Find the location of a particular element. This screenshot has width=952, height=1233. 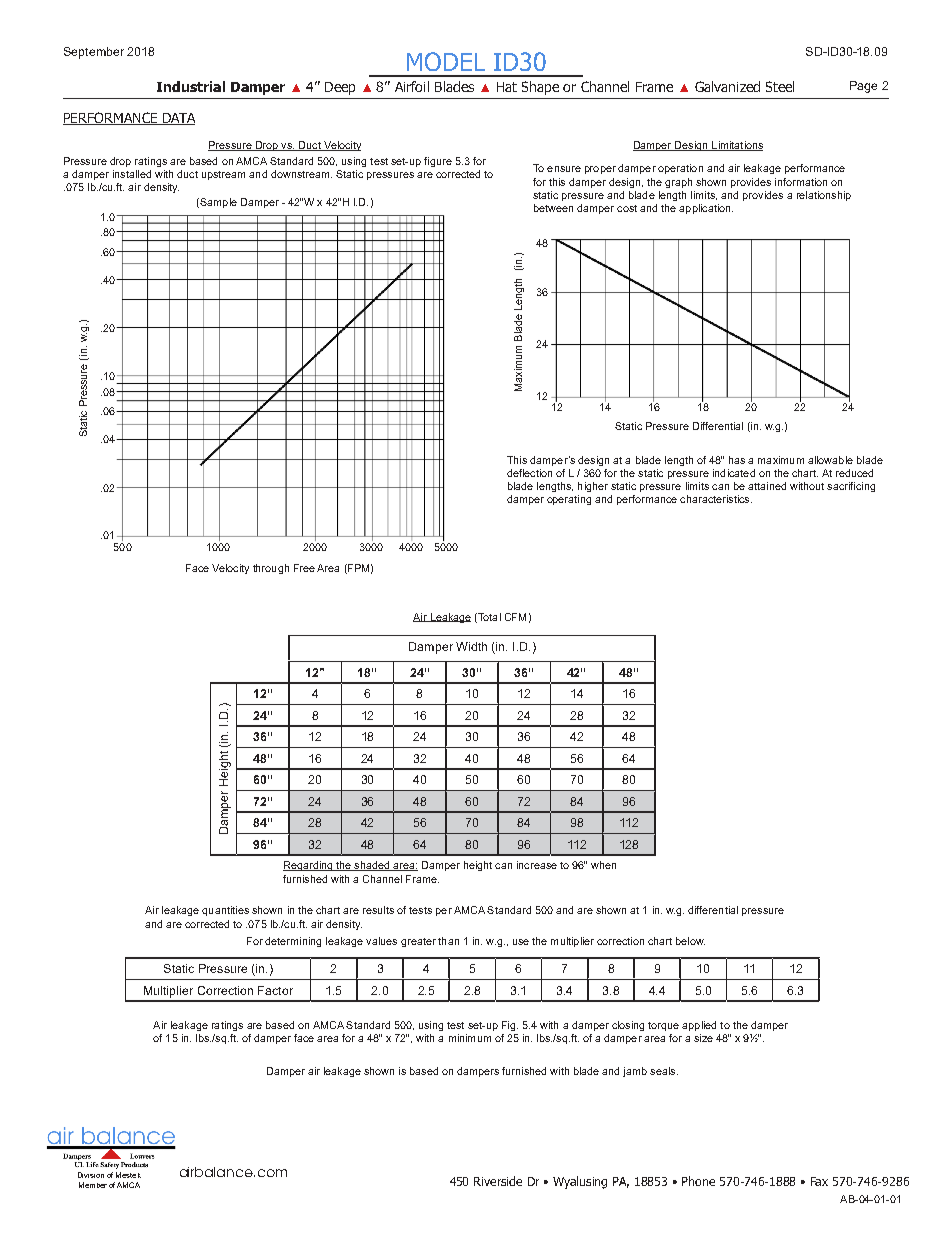

has is located at coordinates (737, 460).
